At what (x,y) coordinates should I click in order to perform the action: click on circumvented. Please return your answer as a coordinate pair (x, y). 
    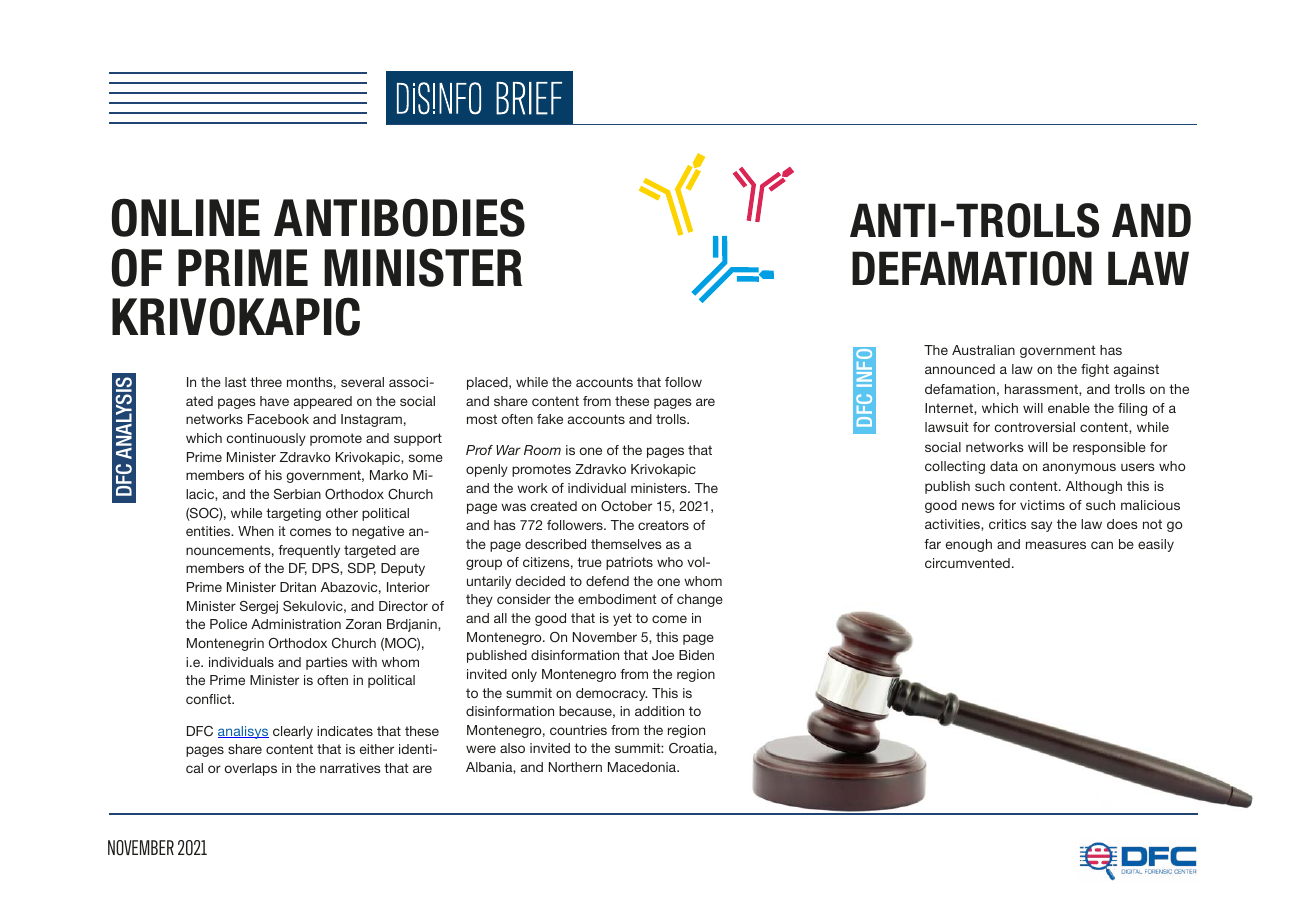
    Looking at the image, I should click on (967, 563).
